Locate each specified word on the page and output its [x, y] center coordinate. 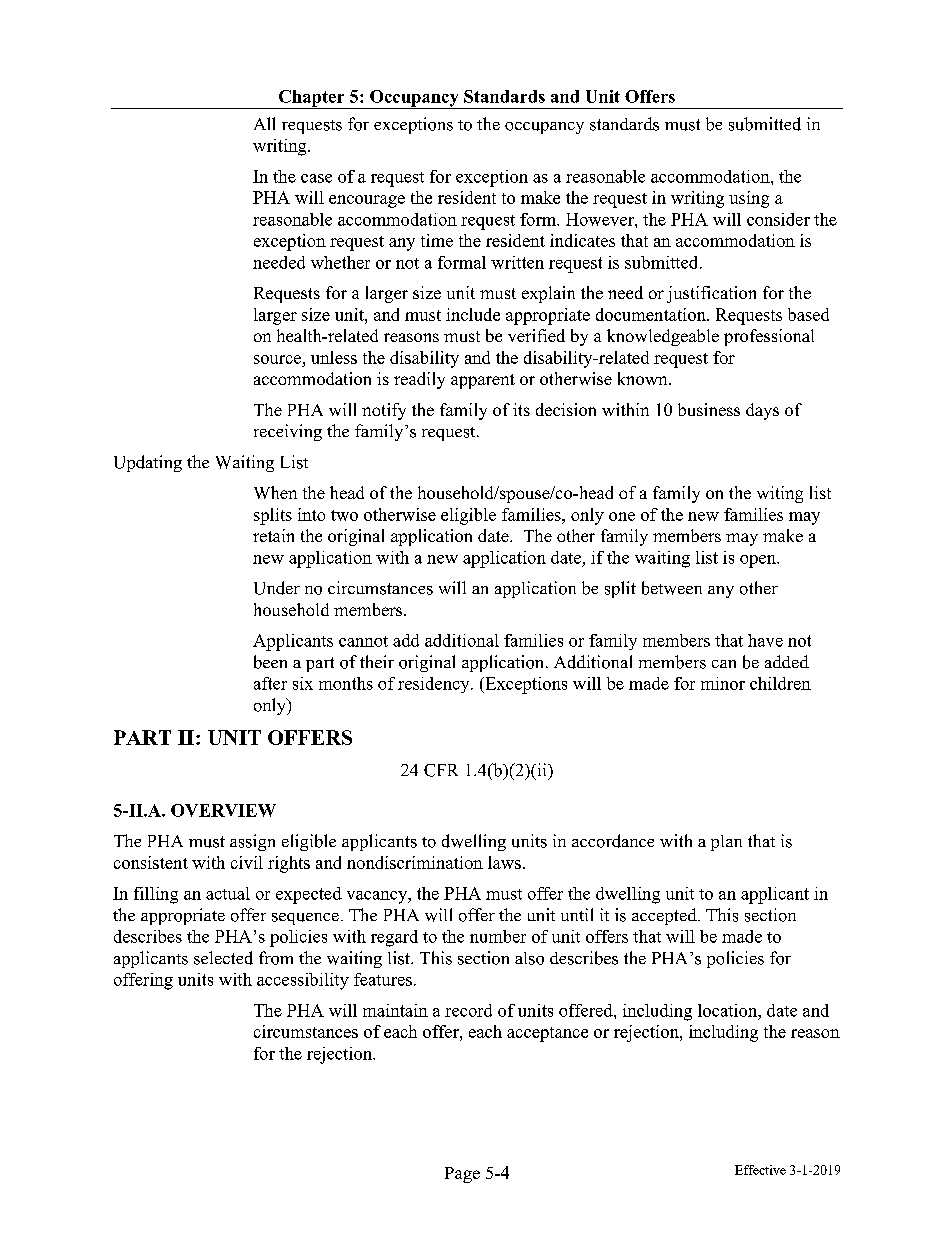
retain [273, 535]
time [437, 240]
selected [223, 958]
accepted [665, 916]
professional [769, 337]
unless [334, 357]
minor [723, 683]
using [749, 199]
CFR [441, 770]
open [759, 561]
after [270, 683]
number [498, 936]
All [264, 123]
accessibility [303, 981]
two [344, 515]
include [473, 314]
